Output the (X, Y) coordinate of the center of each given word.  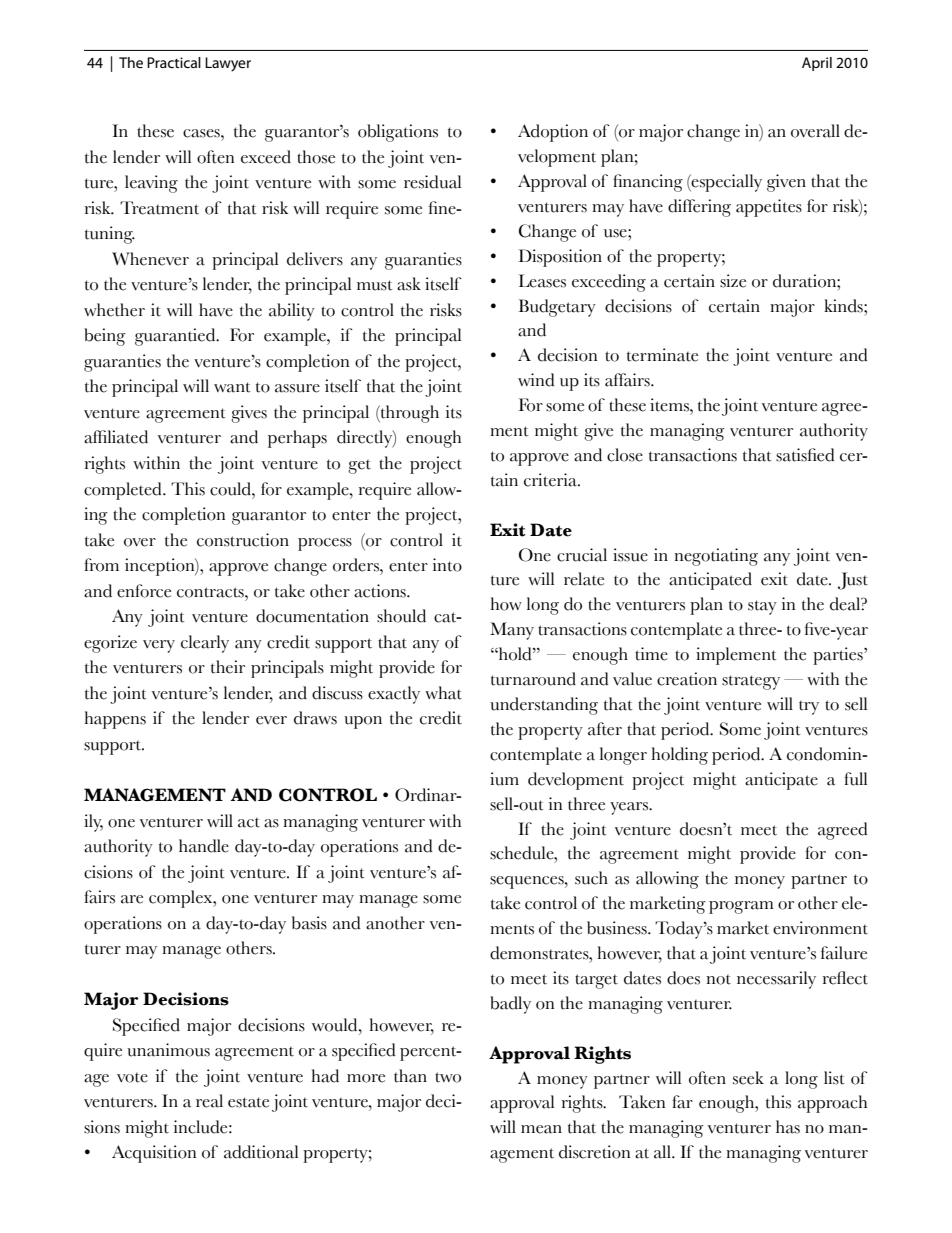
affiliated (116, 437)
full (855, 779)
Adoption (553, 133)
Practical (174, 62)
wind (536, 380)
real (209, 1101)
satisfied (805, 455)
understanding (544, 706)
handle (204, 846)
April (817, 64)
